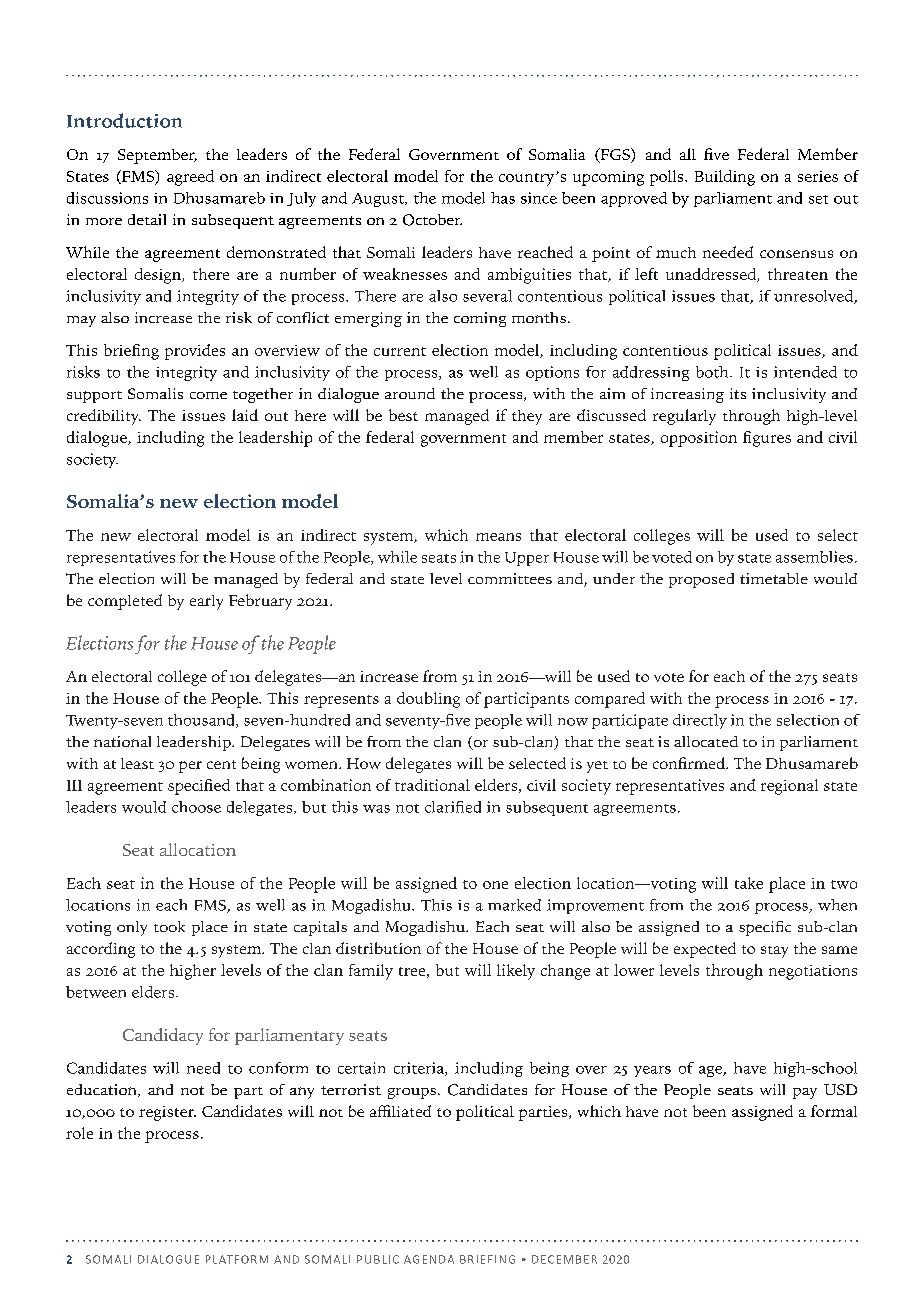 The width and height of the screenshot is (924, 1308). I want to click on PLATFORM, so click(237, 1259).
